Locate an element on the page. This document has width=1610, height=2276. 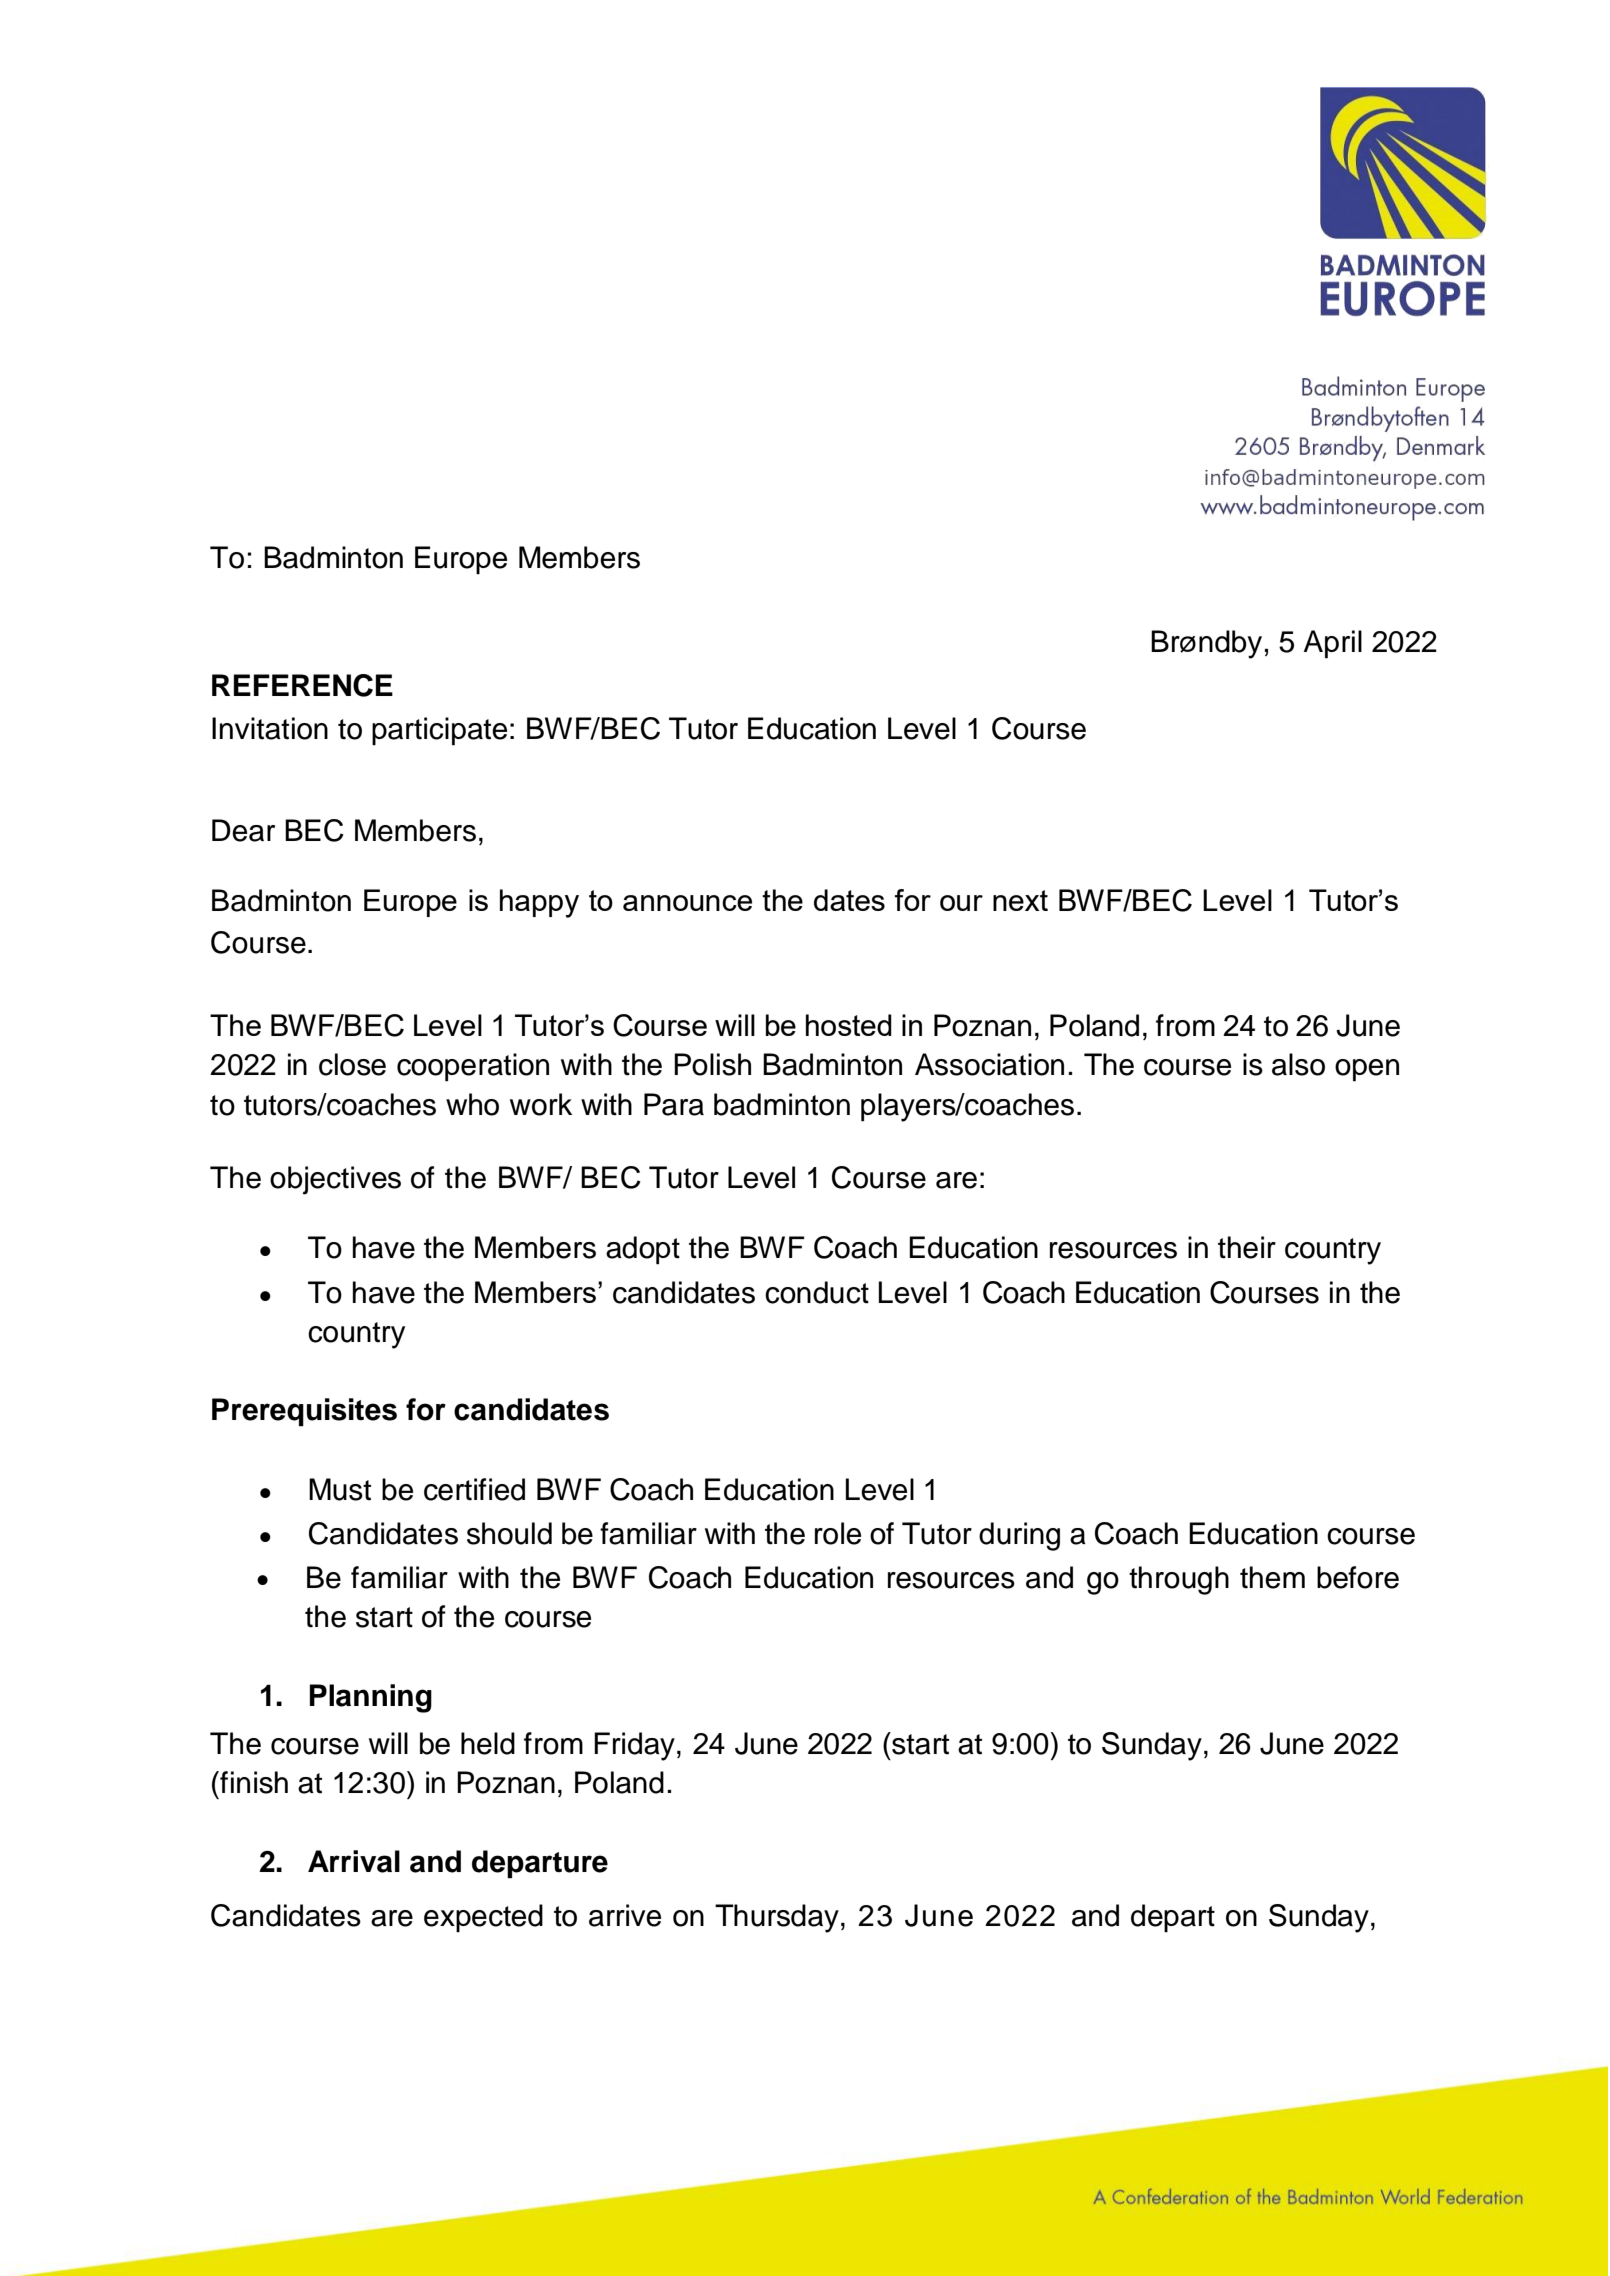
REFERENCE is located at coordinates (302, 685).
